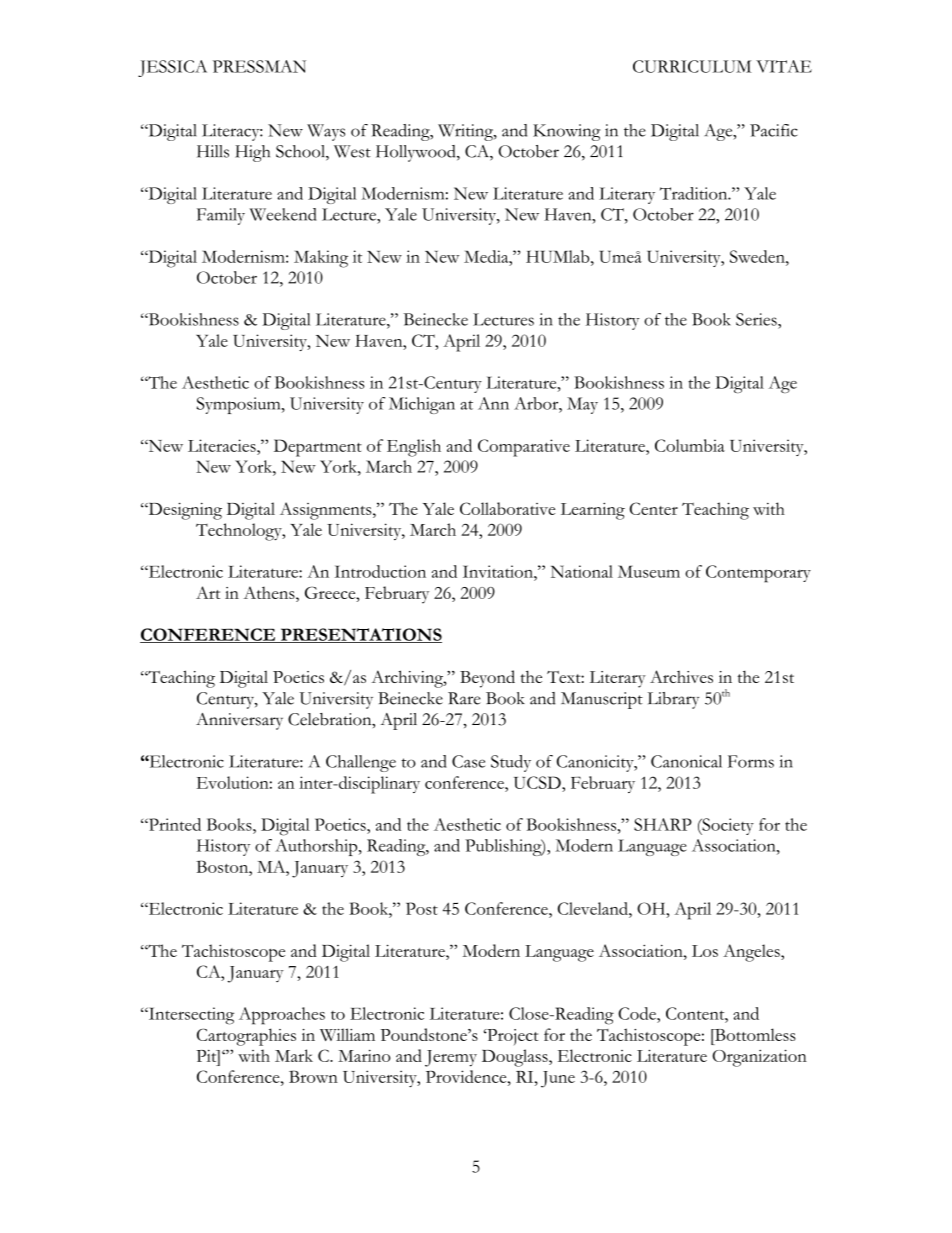 The height and width of the screenshot is (1233, 952). I want to click on Columbia, so click(690, 445).
